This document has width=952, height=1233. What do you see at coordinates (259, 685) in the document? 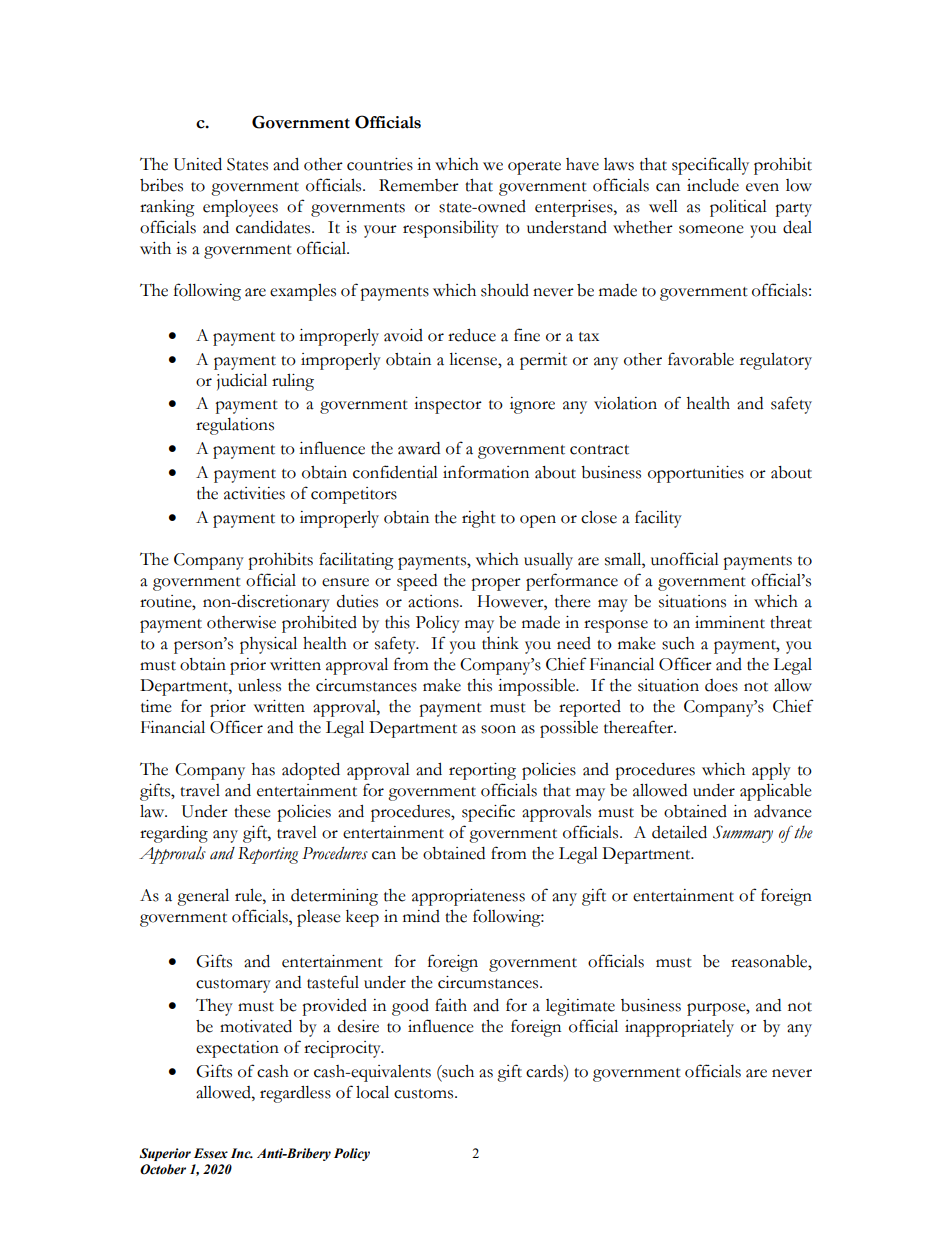
I see `unless` at bounding box center [259, 685].
